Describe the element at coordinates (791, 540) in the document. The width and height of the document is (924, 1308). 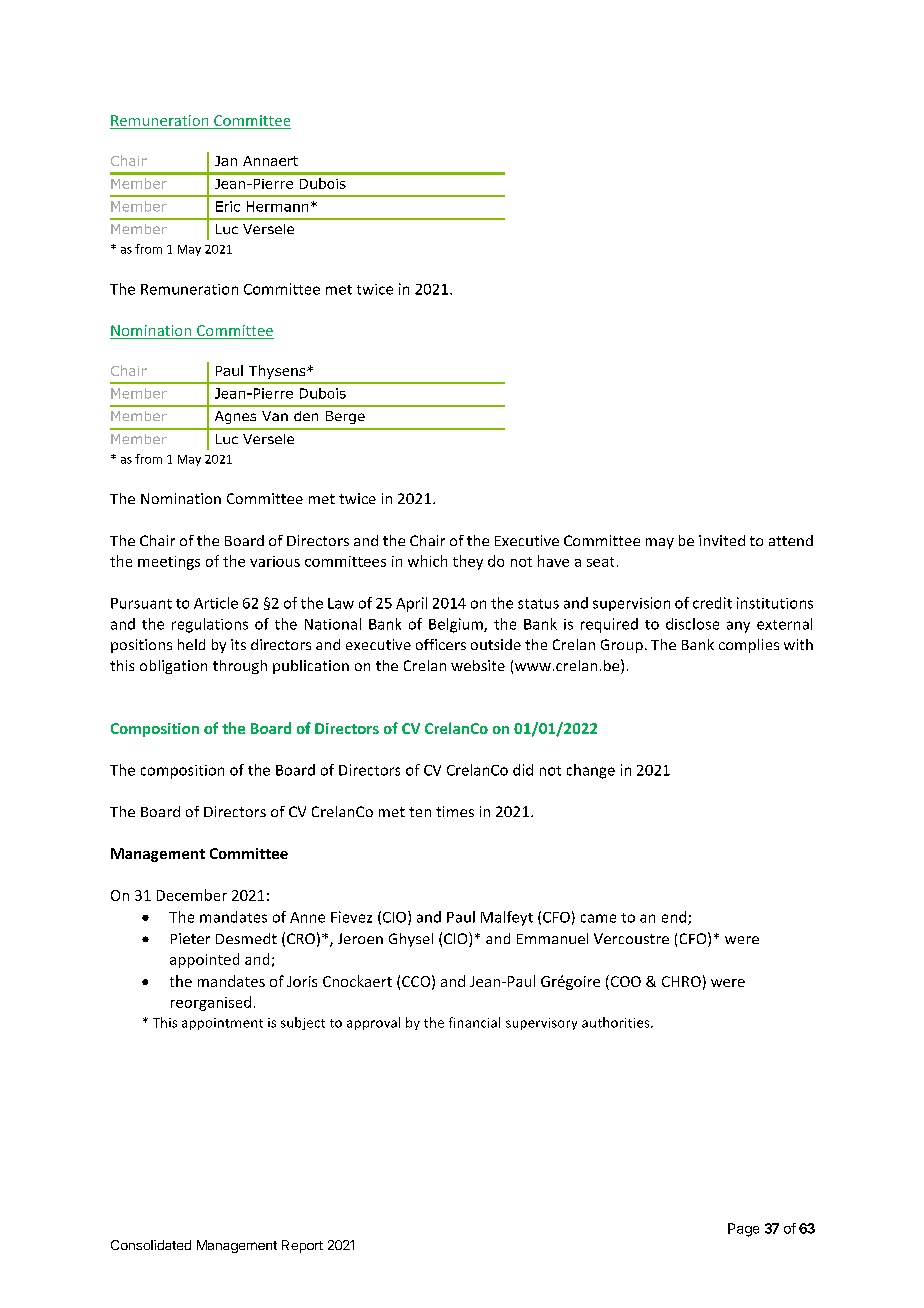
I see `attend` at that location.
